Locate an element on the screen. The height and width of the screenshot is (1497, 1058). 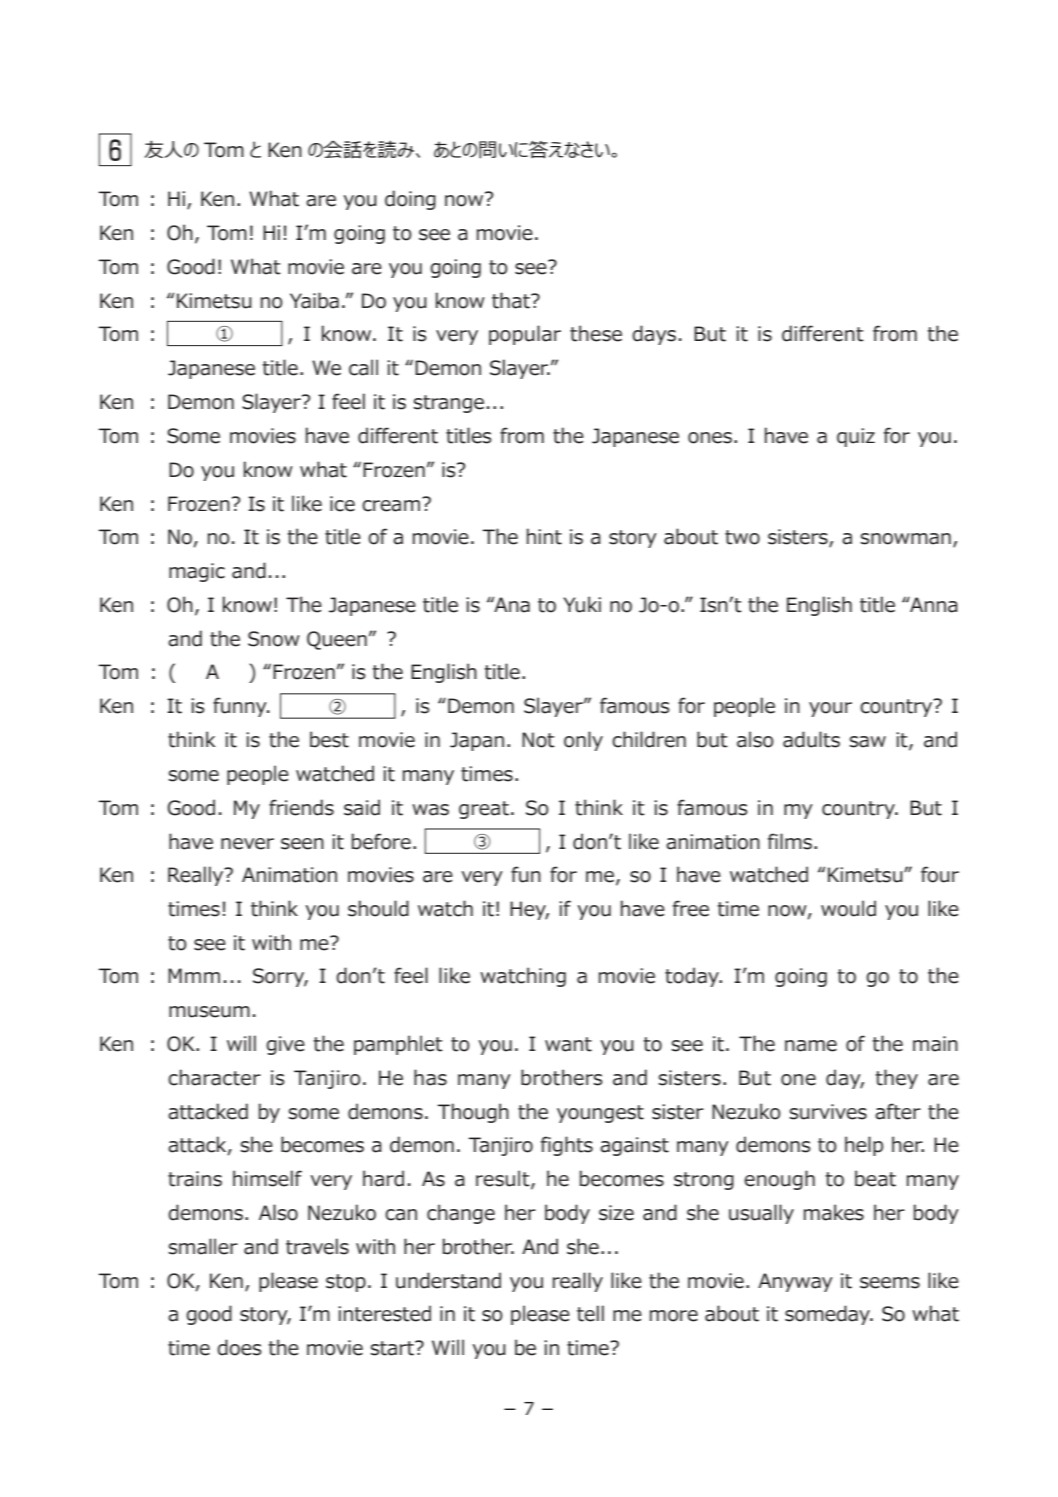
does is located at coordinates (239, 1347).
